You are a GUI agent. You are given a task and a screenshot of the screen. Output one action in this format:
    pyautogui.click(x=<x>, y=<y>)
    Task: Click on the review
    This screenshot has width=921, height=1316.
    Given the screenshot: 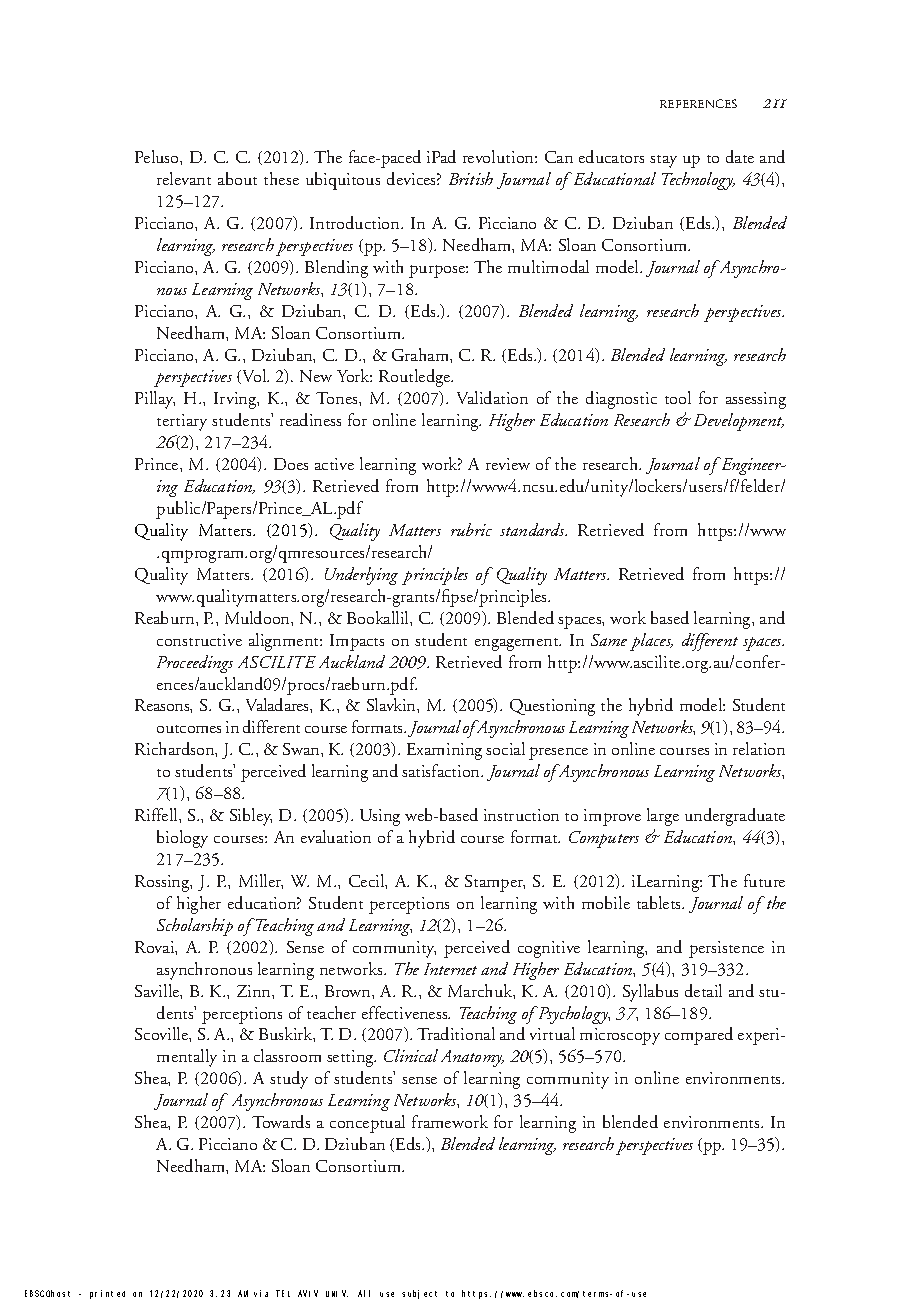 What is the action you would take?
    pyautogui.click(x=508, y=464)
